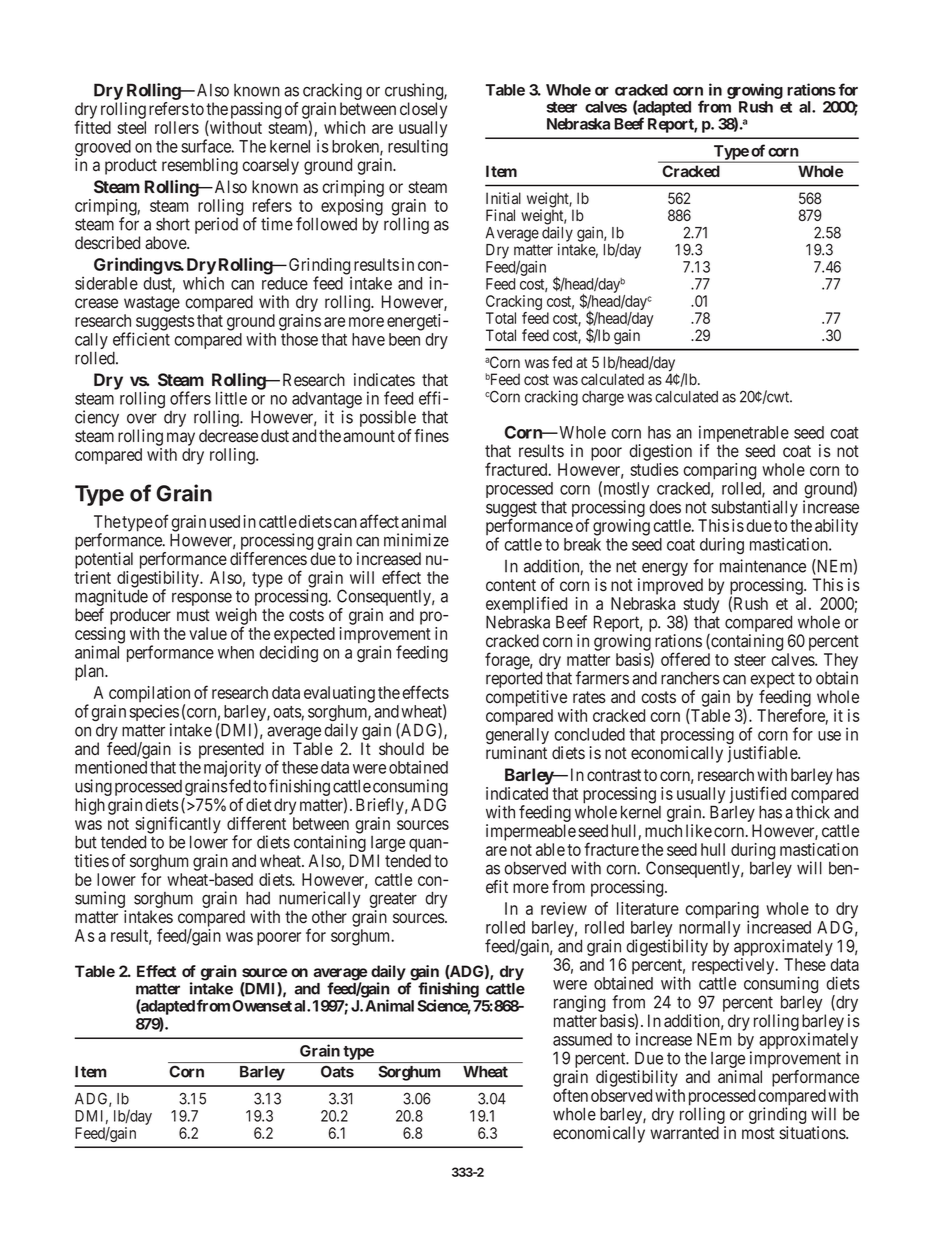 Image resolution: width=952 pixels, height=1233 pixels. I want to click on digestion, so click(660, 452).
